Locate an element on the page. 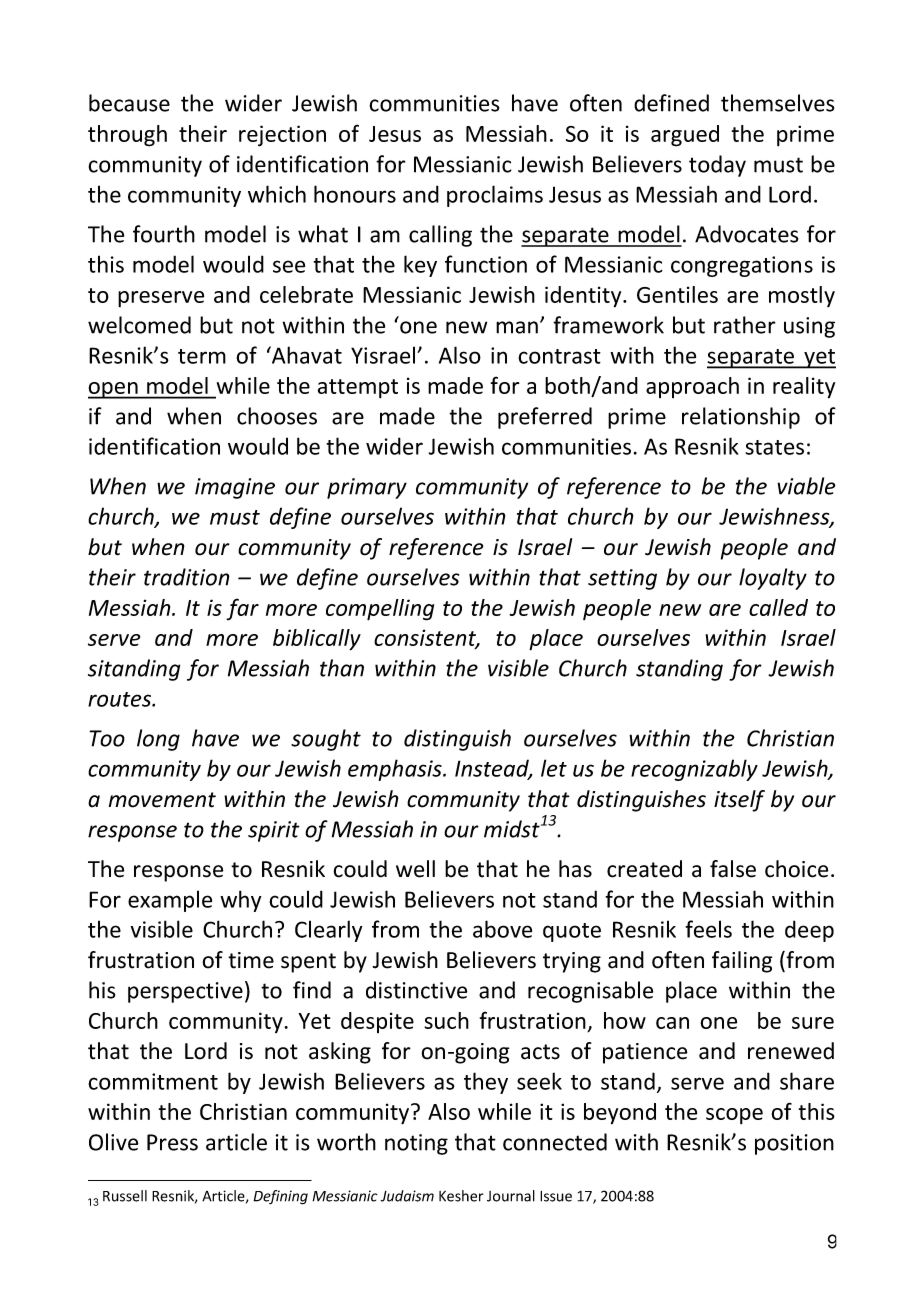 The image size is (924, 1308). compelling is located at coordinates (380, 610).
